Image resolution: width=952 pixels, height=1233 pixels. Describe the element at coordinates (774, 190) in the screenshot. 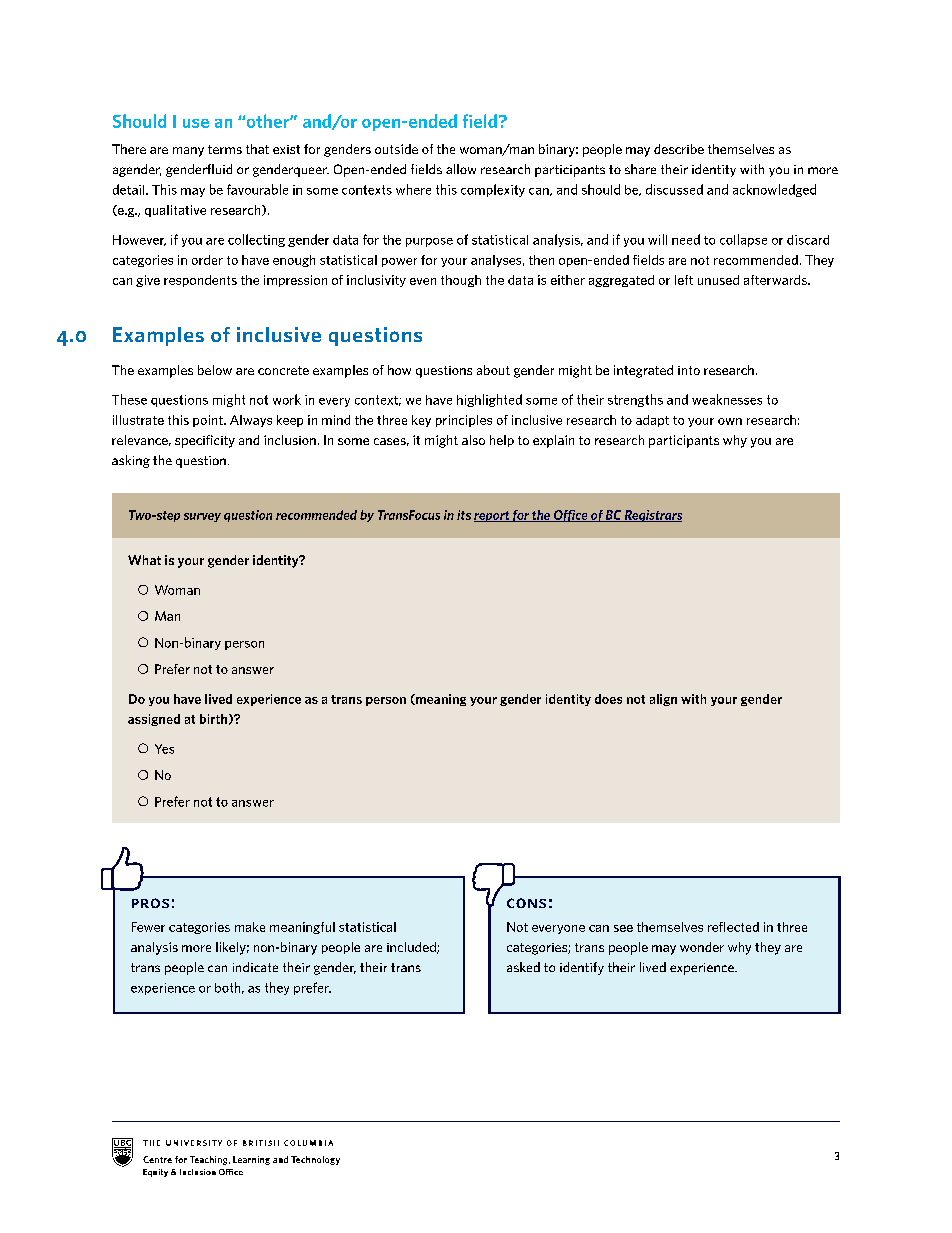

I see `acknowledged` at that location.
